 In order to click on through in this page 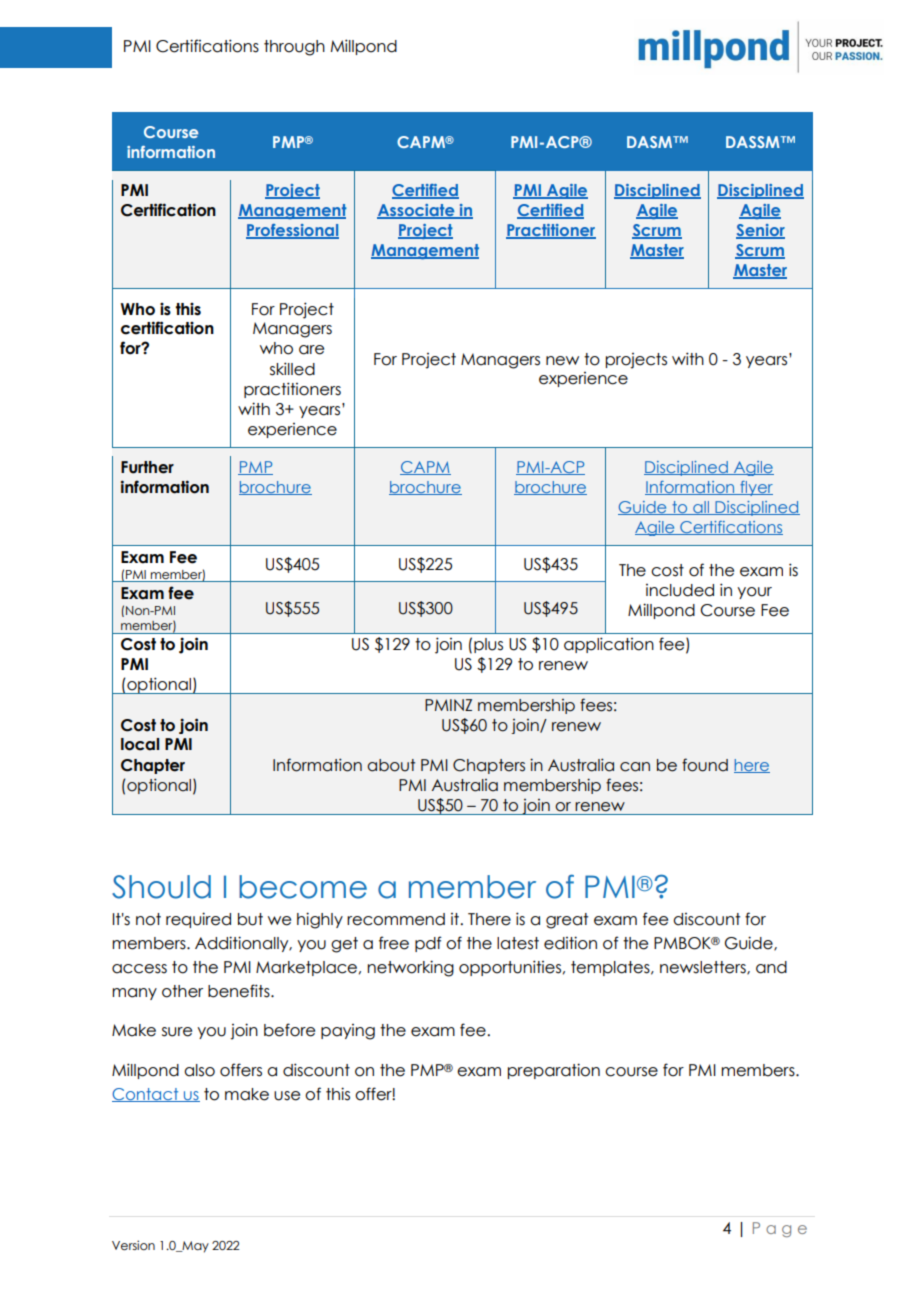, I will do `click(294, 48)`.
